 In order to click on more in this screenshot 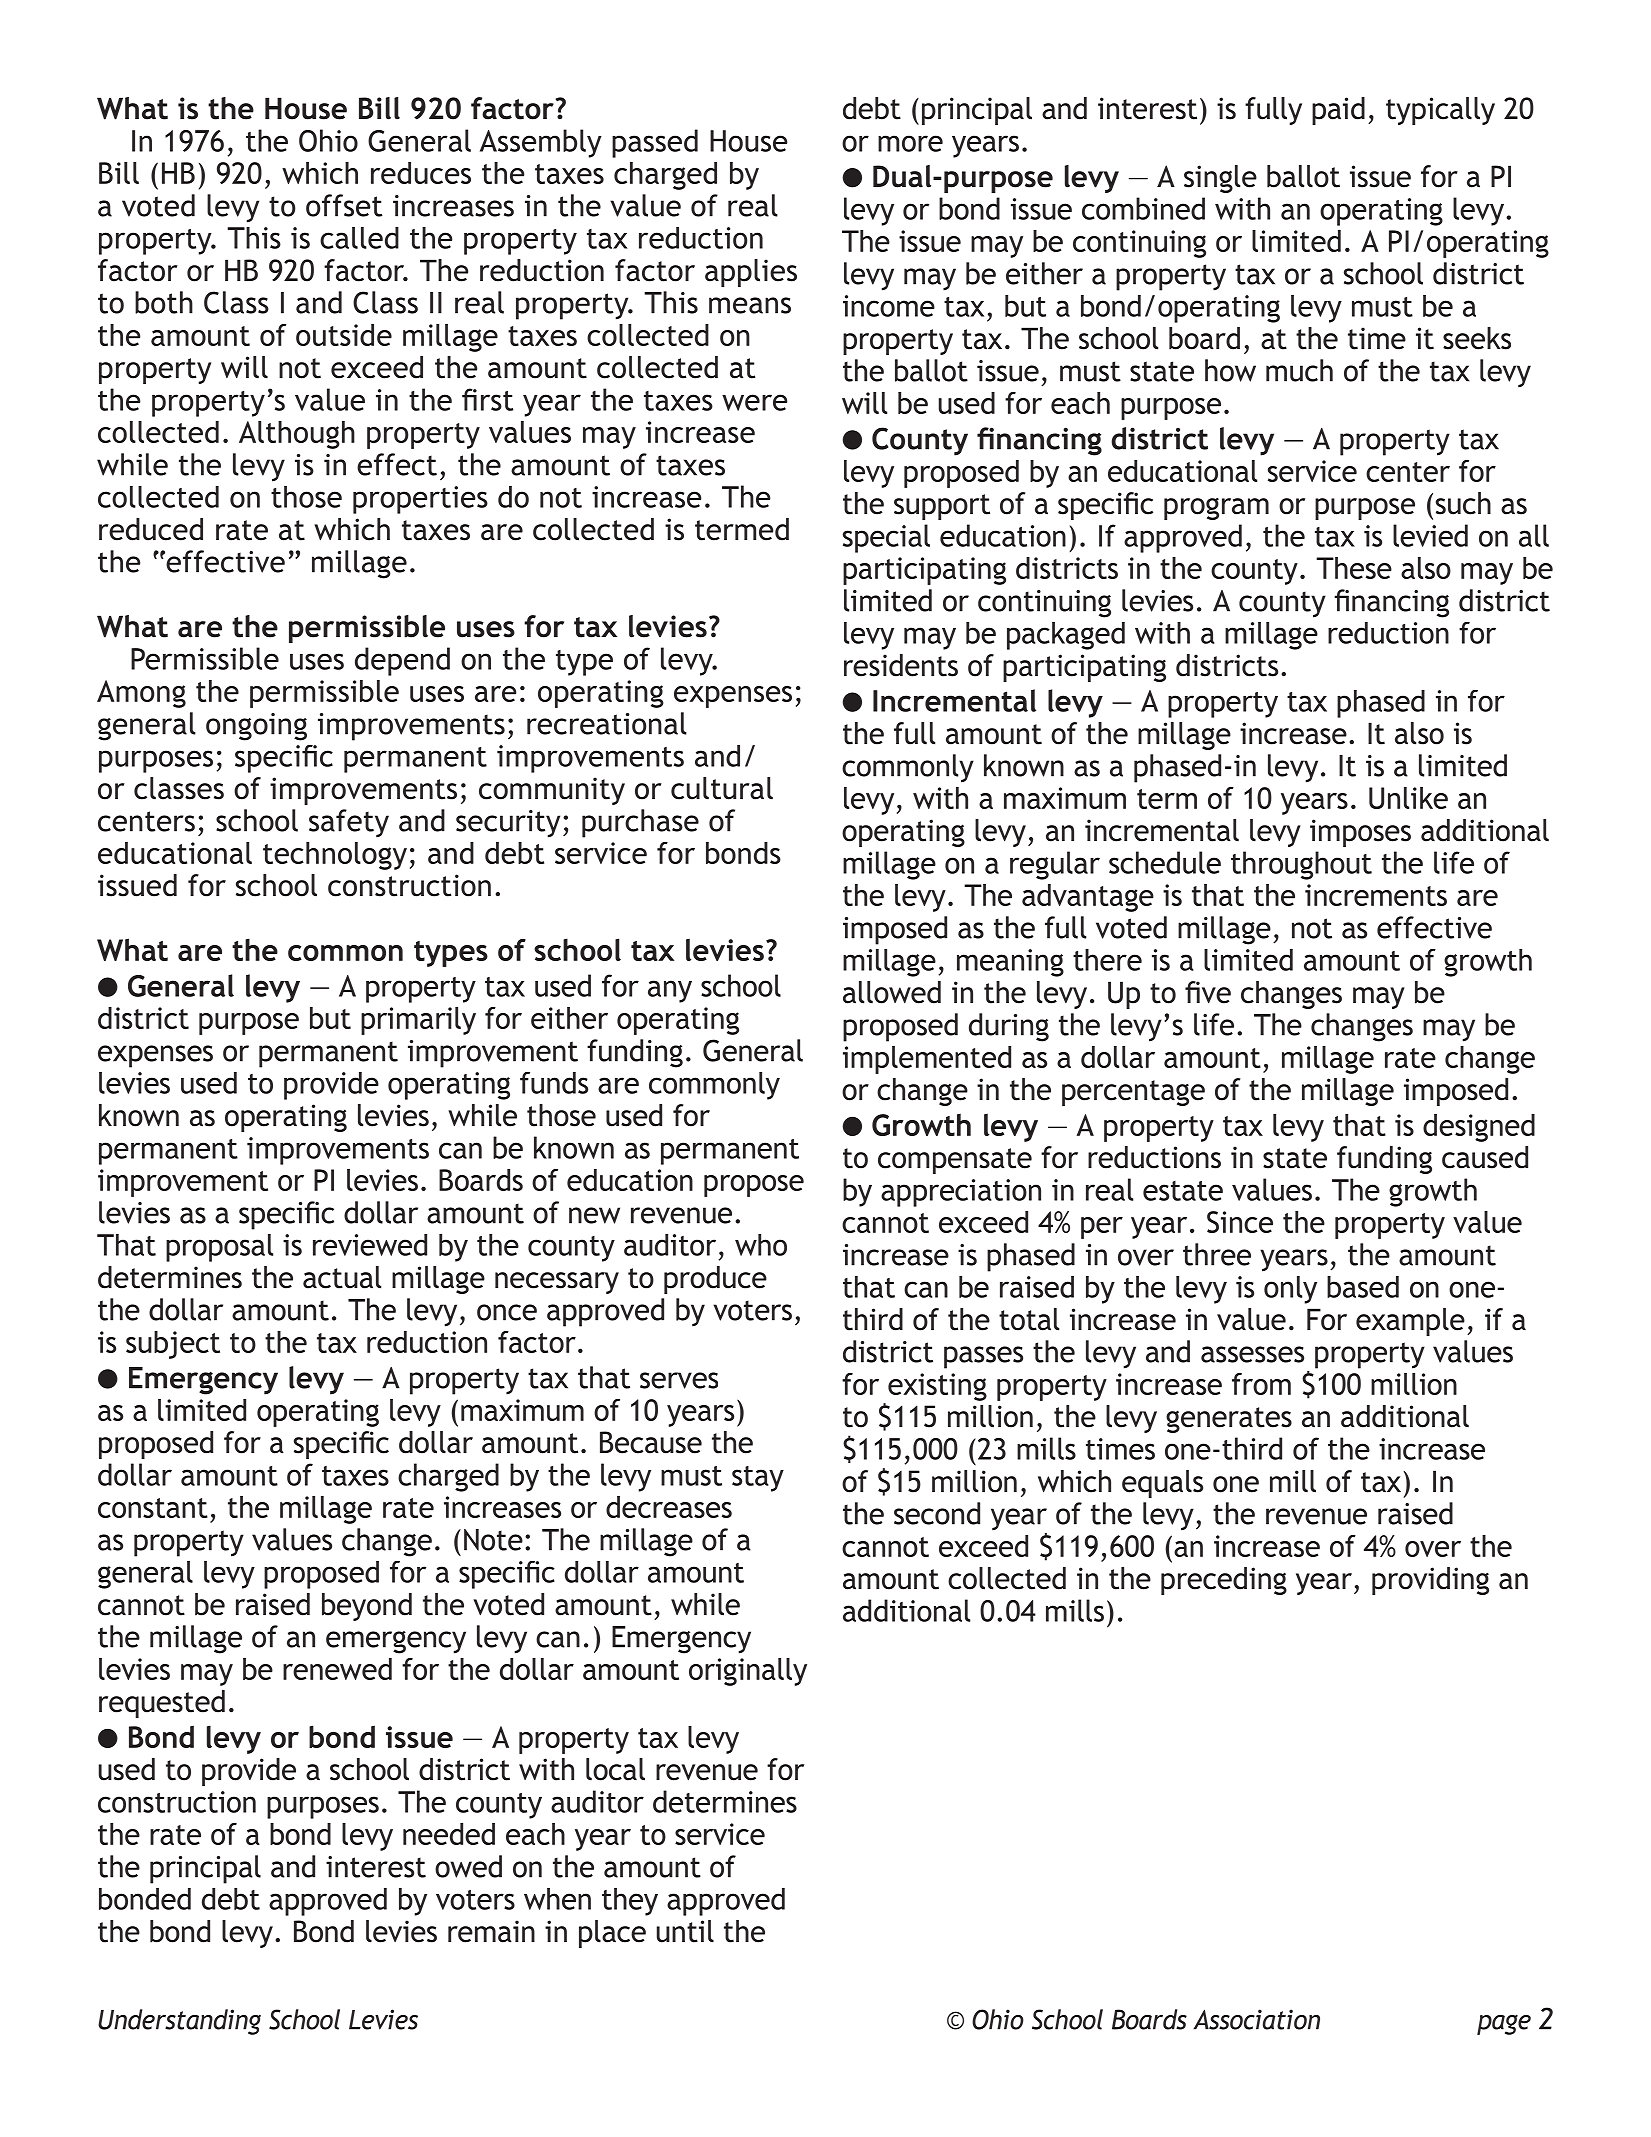, I will do `click(910, 143)`.
